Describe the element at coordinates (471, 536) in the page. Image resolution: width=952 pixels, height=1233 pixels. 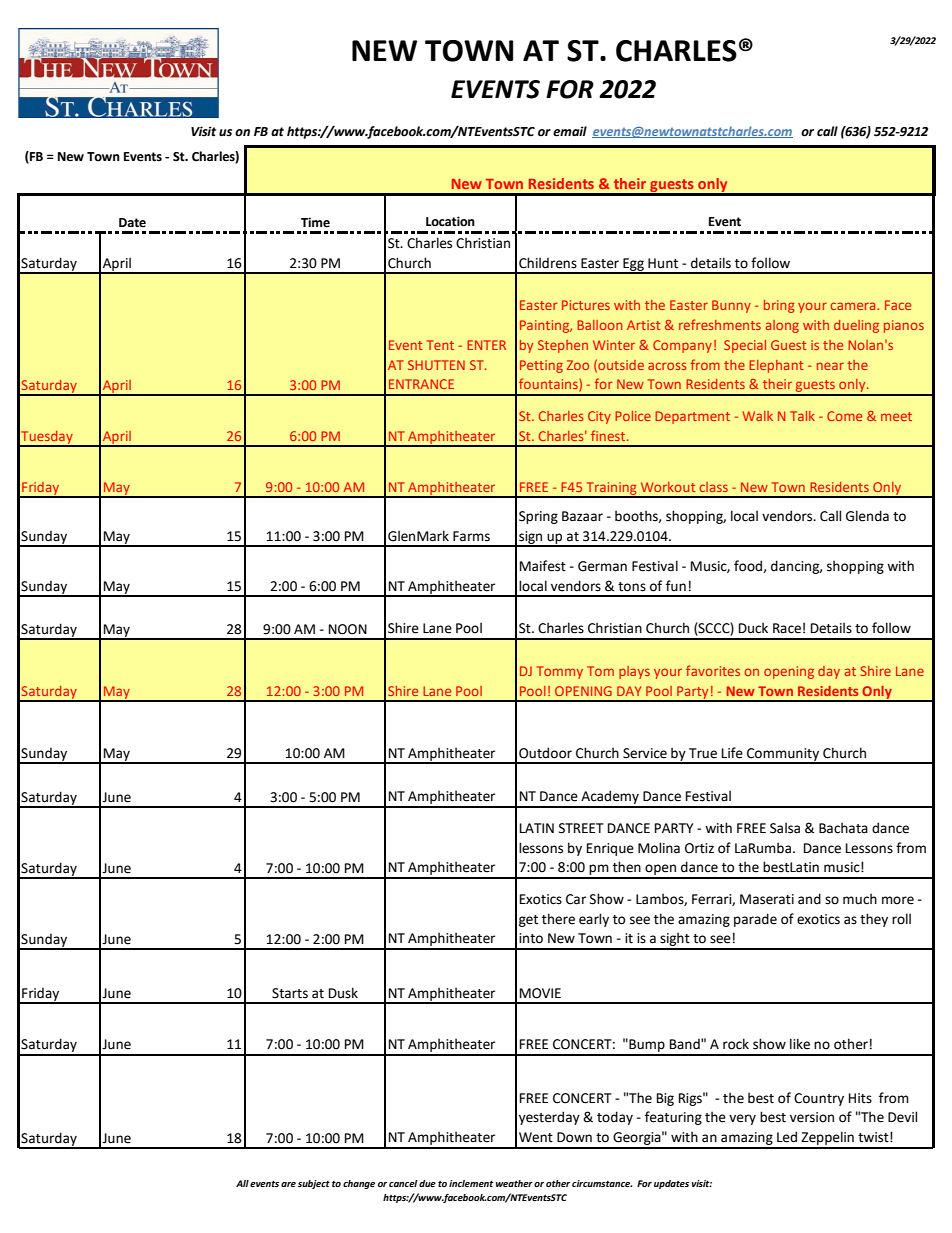
I see `Farms` at that location.
